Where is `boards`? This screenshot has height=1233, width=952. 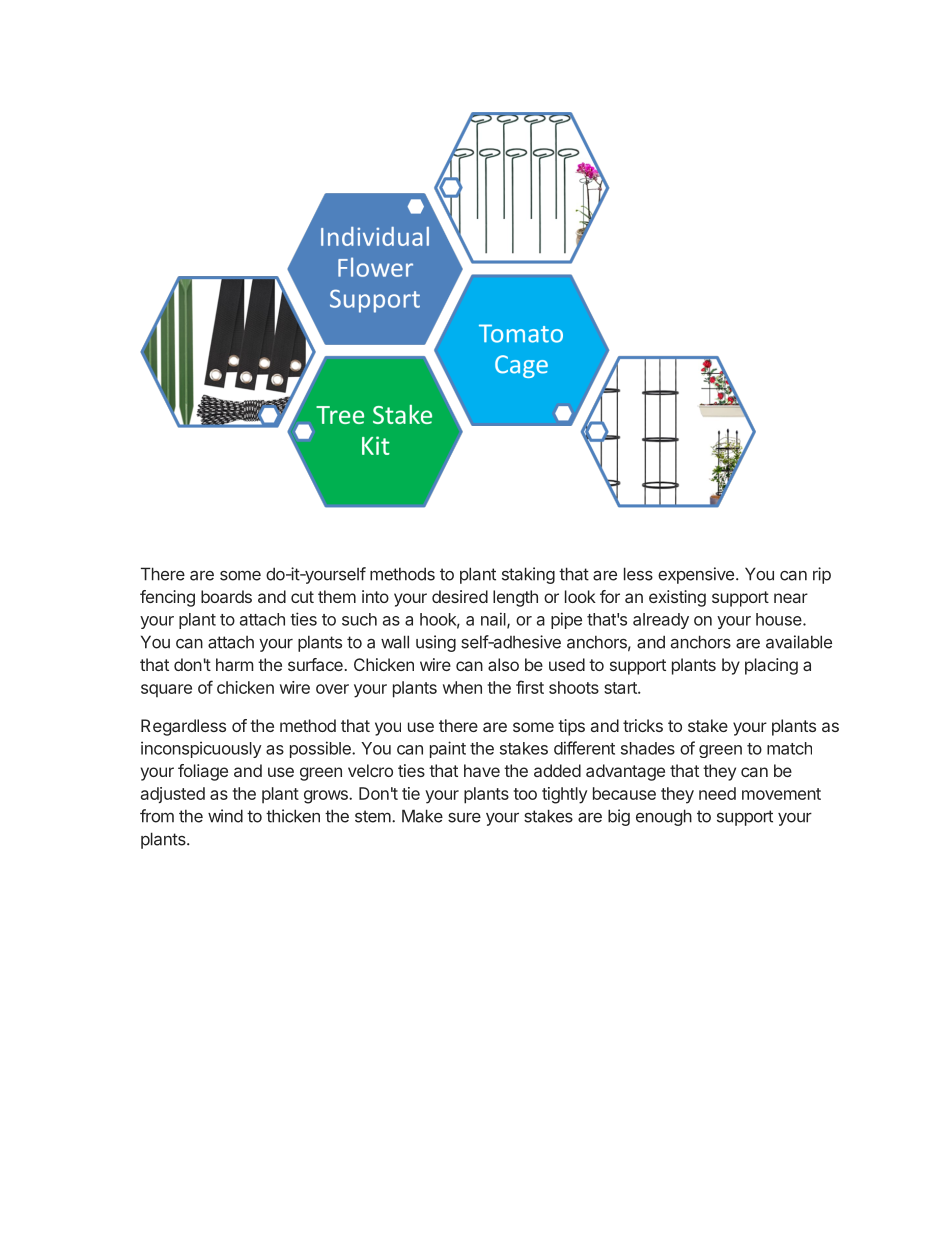
boards is located at coordinates (226, 596).
